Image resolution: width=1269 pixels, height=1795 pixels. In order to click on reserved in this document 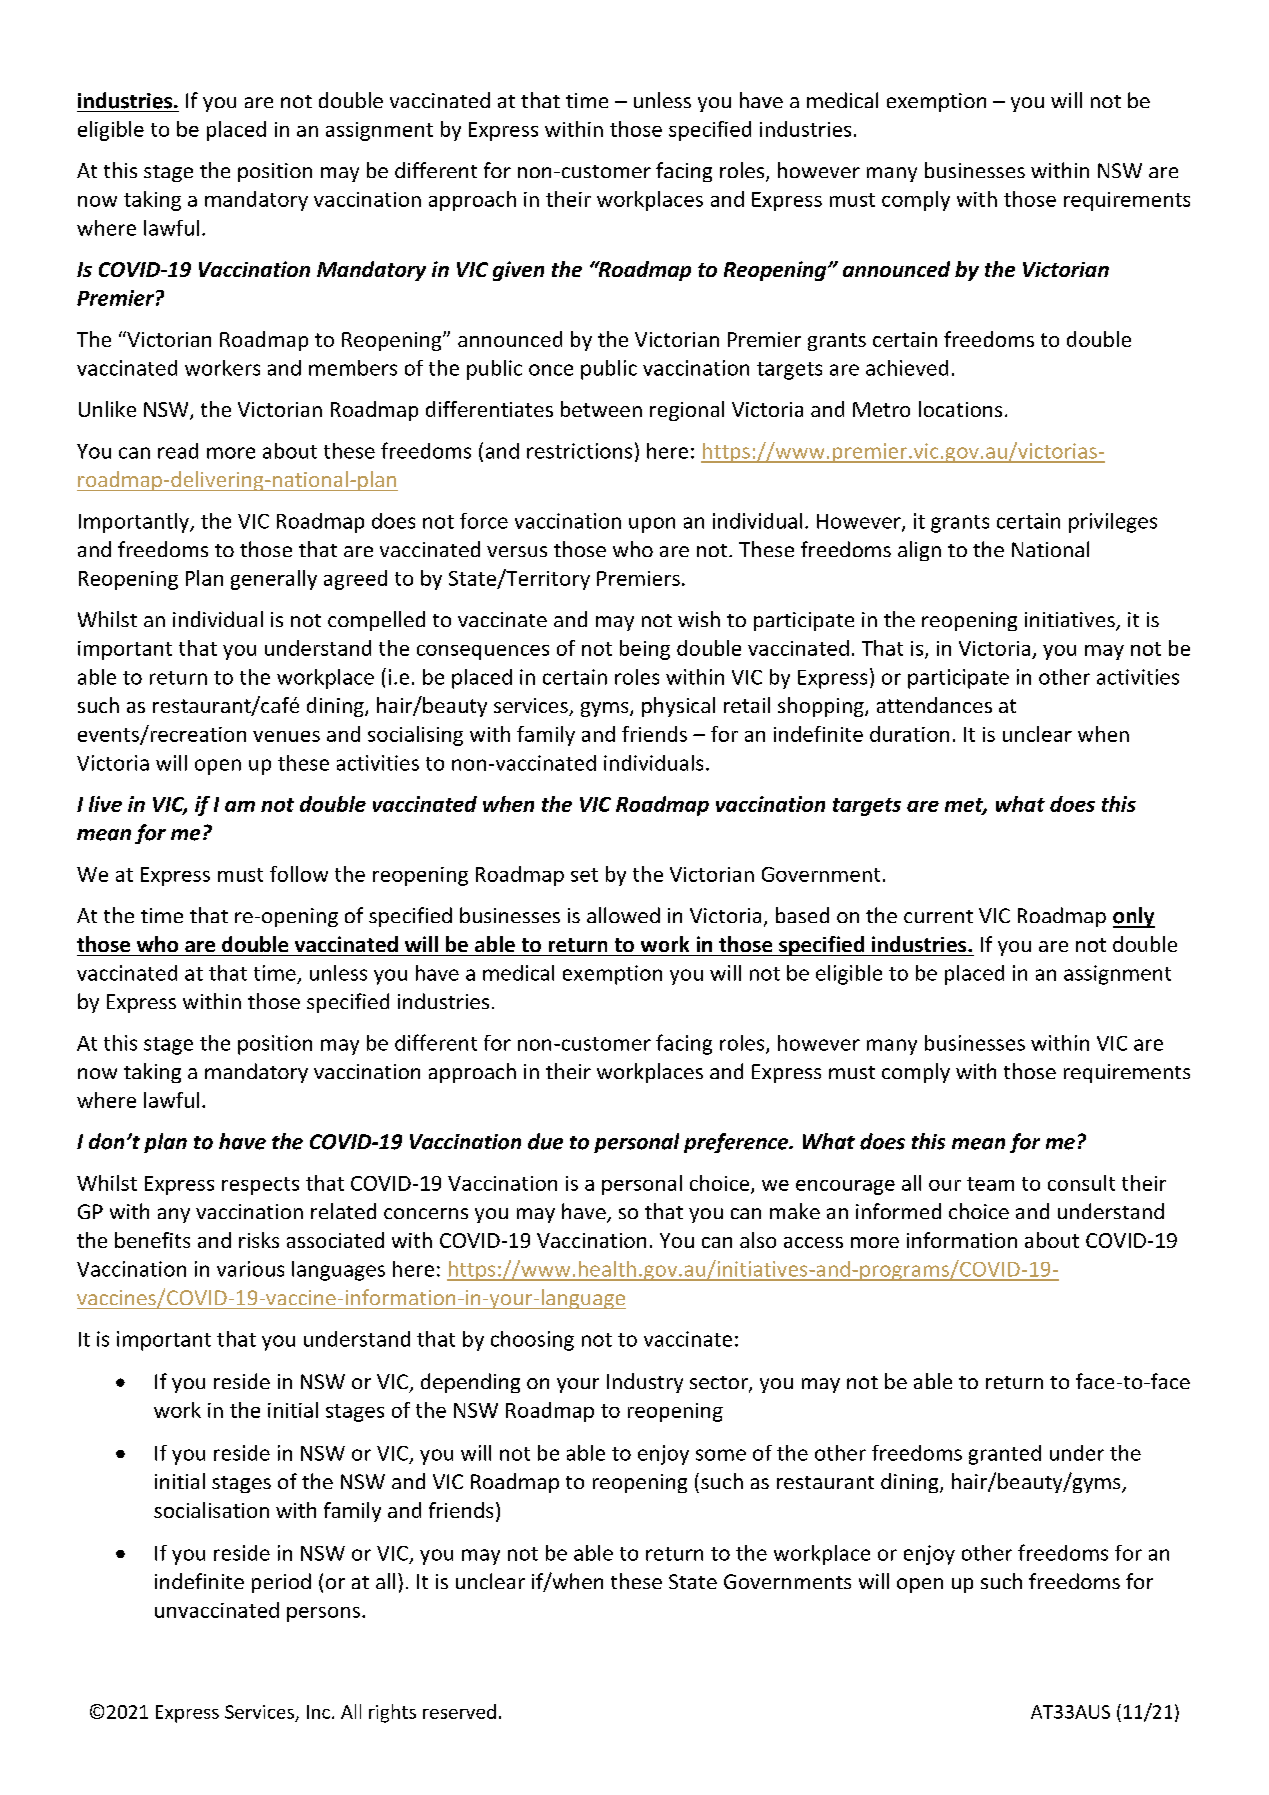, I will do `click(459, 1711)`.
